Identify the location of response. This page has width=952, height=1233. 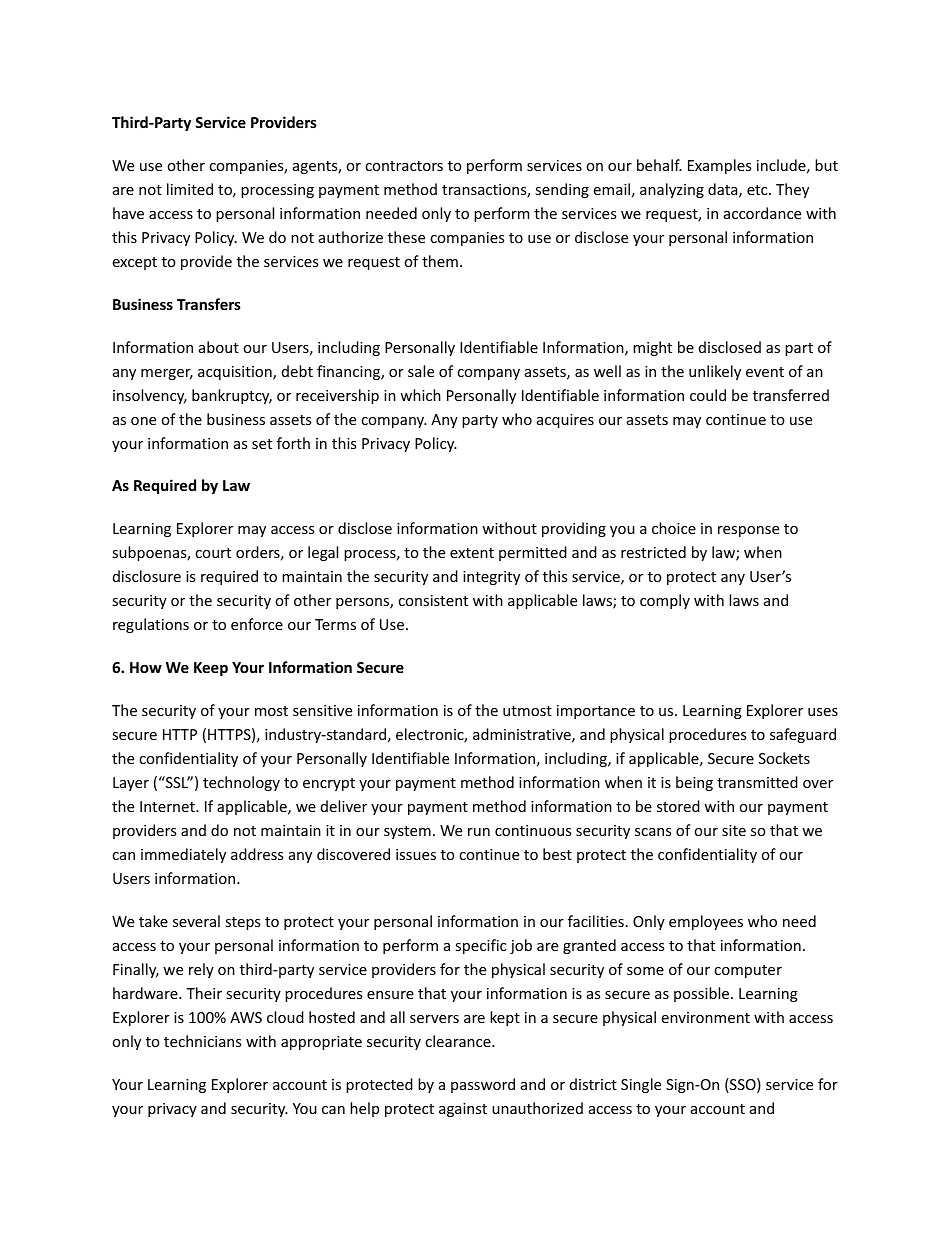
(748, 531).
